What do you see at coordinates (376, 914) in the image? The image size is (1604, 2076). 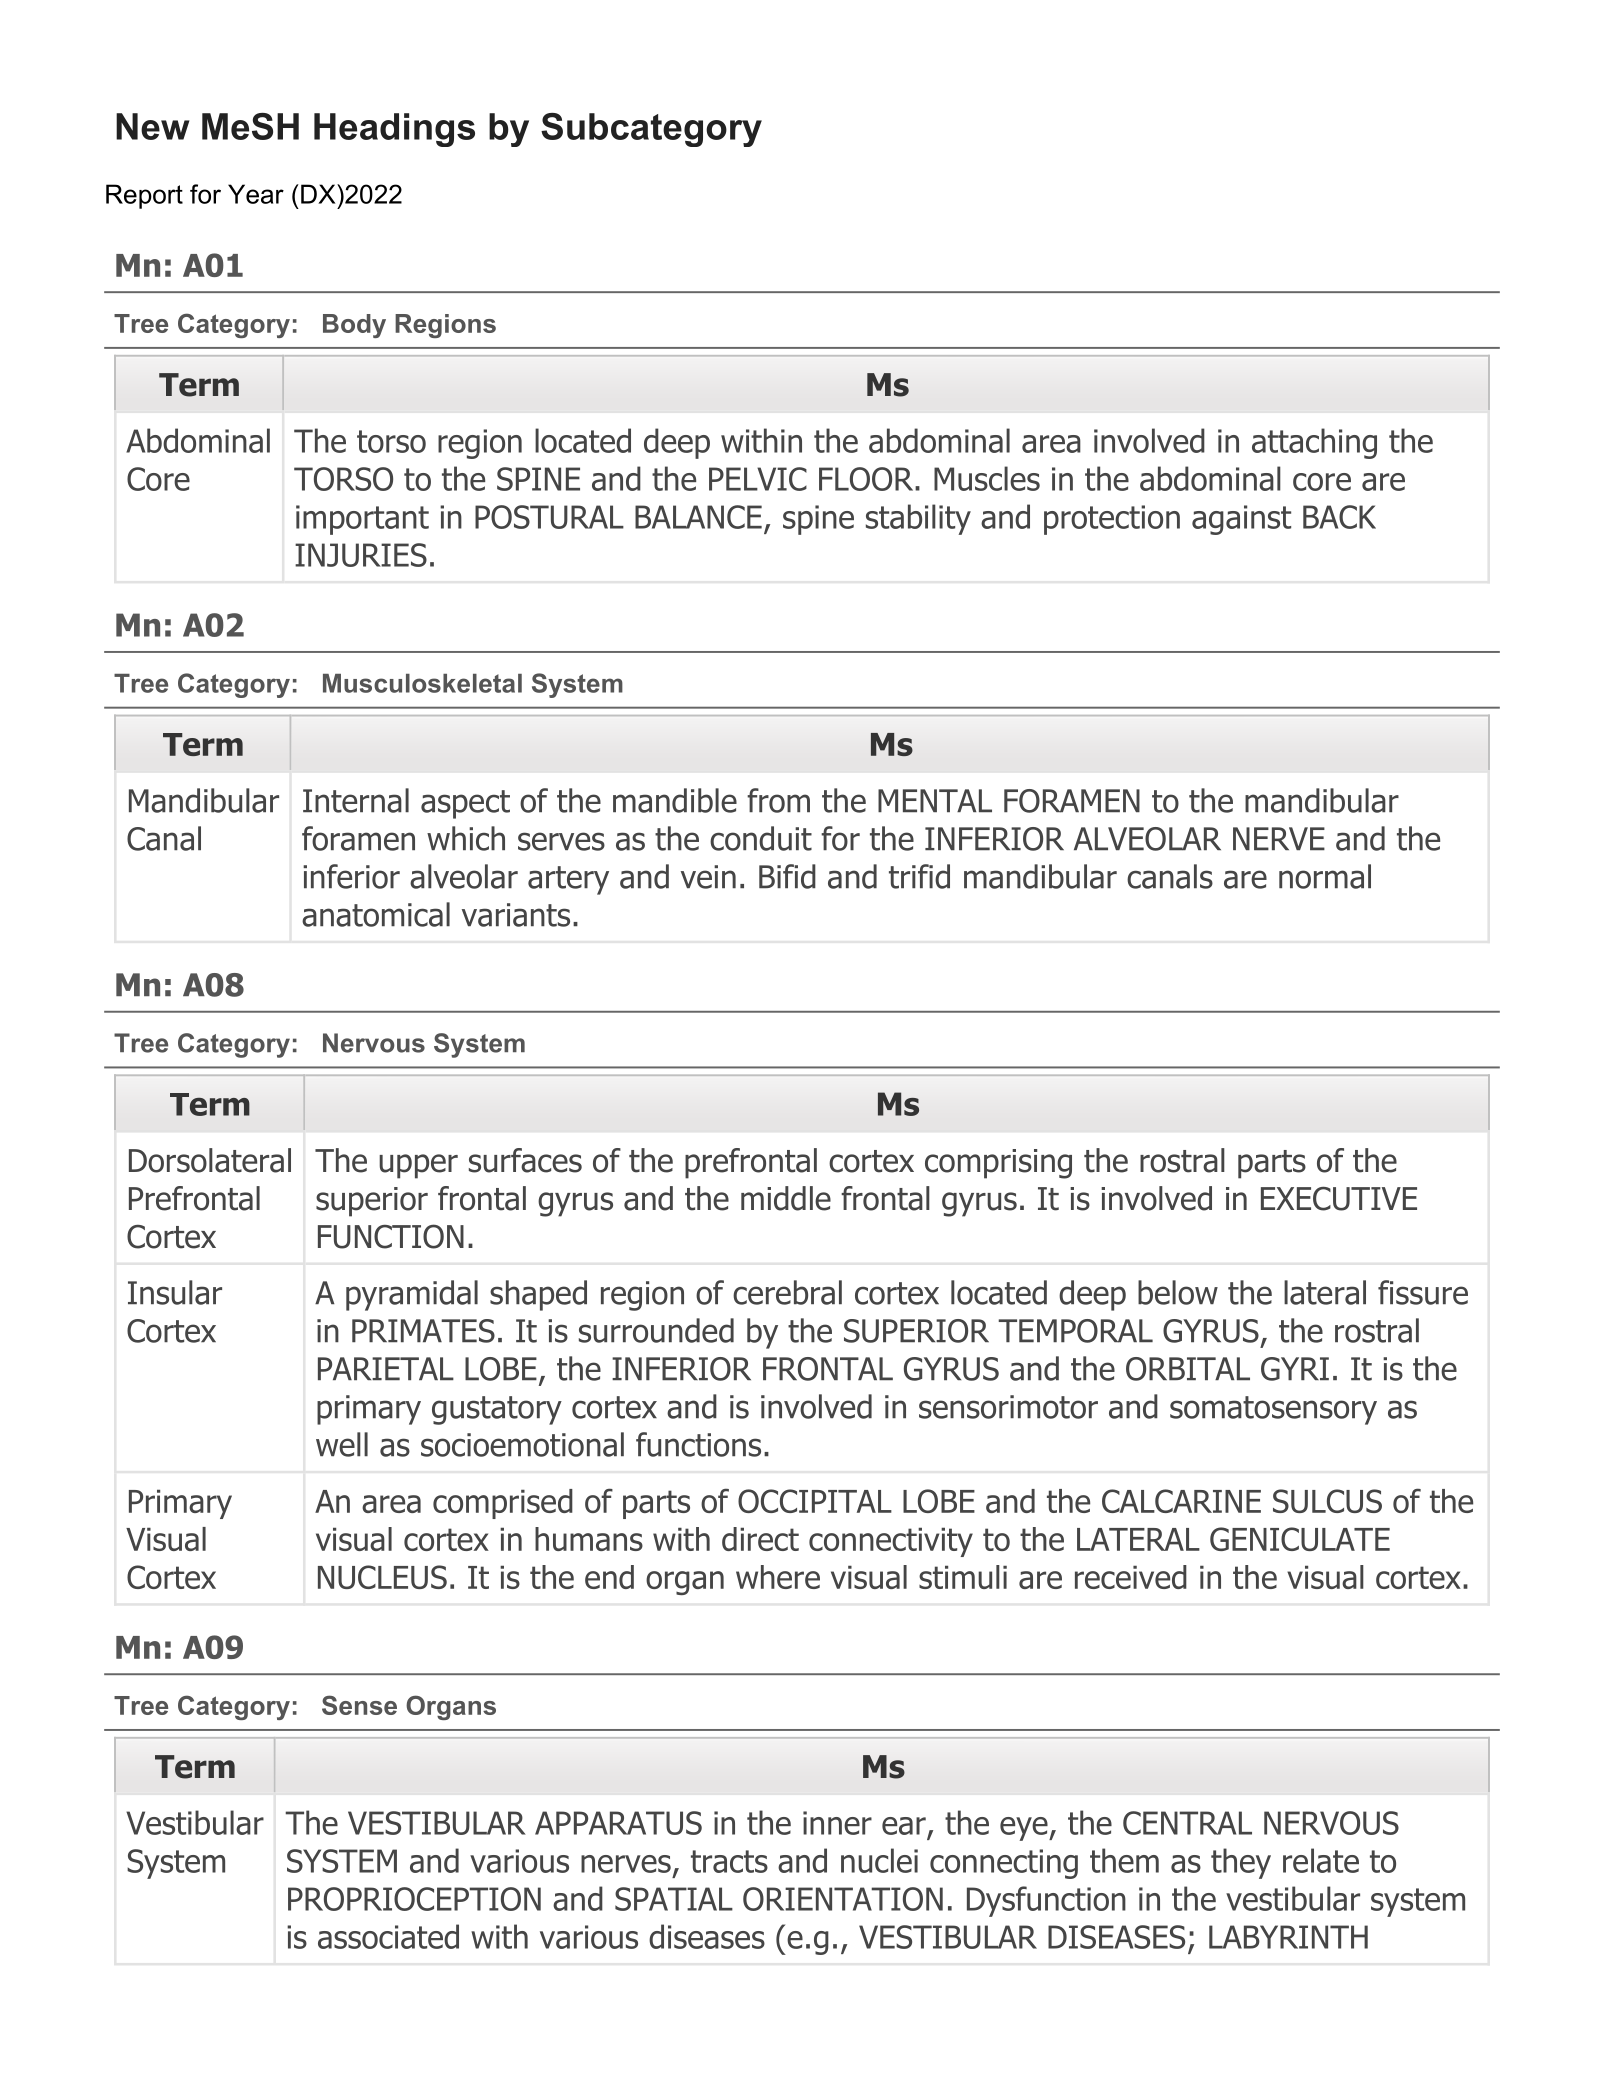 I see `anatomical` at bounding box center [376, 914].
